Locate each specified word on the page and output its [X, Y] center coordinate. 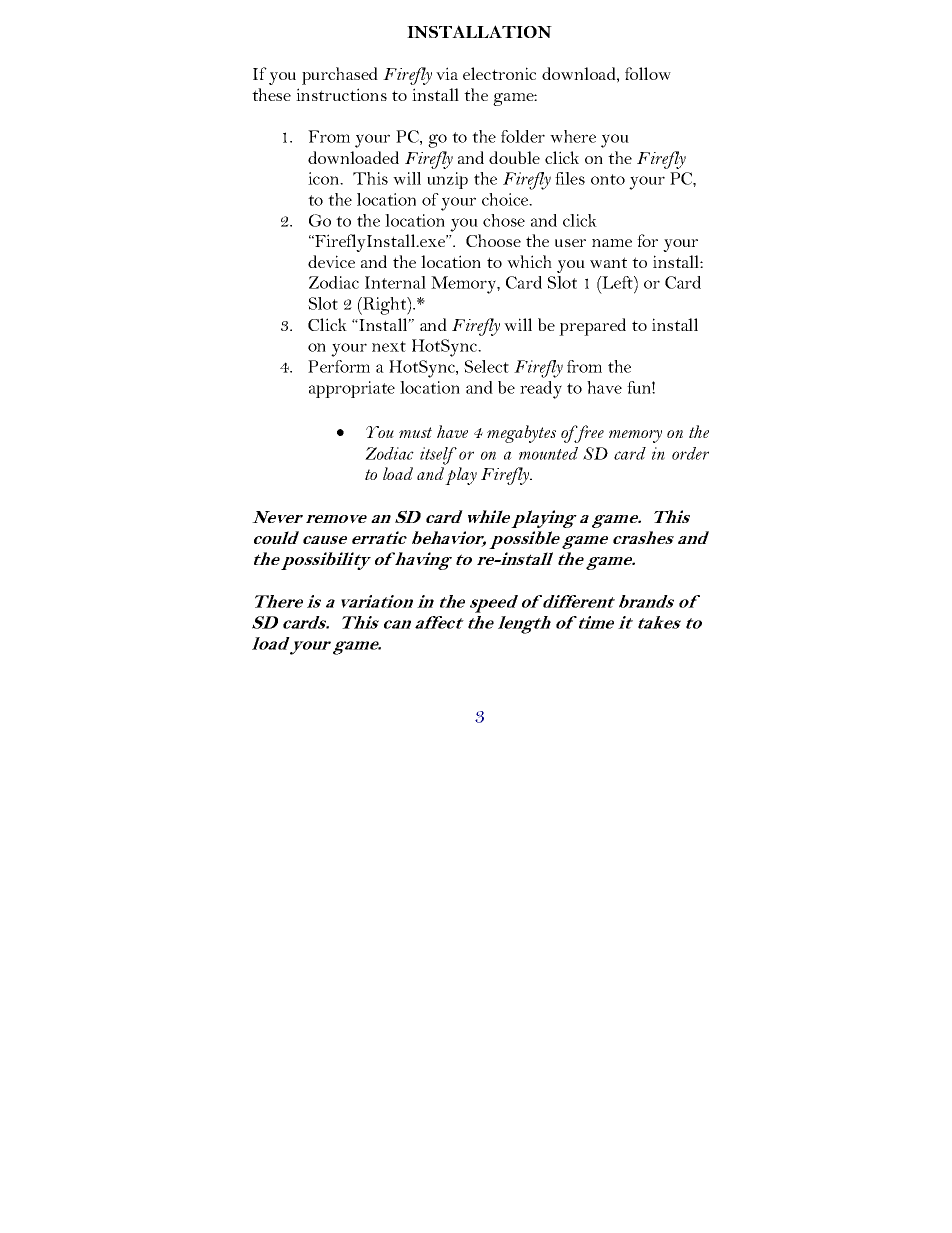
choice [506, 199]
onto [608, 179]
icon [324, 178]
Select [486, 366]
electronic [499, 73]
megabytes [521, 434]
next [389, 346]
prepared [592, 327]
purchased [340, 76]
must [415, 432]
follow [648, 73]
